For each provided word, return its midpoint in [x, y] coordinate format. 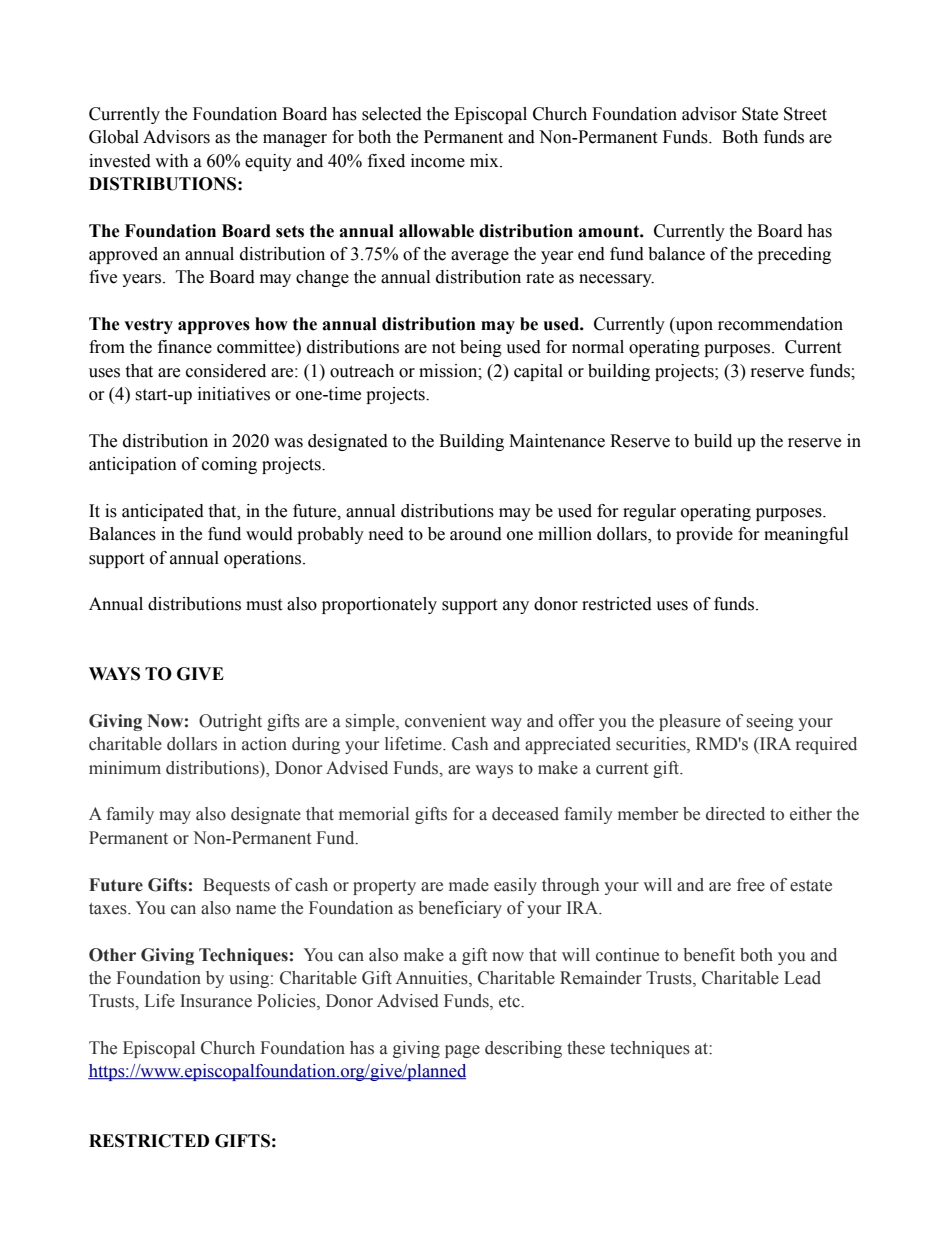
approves [214, 327]
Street [805, 114]
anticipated [163, 512]
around [476, 534]
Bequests [236, 886]
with [172, 161]
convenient [445, 721]
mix [485, 160]
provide [704, 535]
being [481, 348]
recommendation [780, 324]
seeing [770, 722]
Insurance [216, 1001]
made [469, 885]
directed [735, 814]
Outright [230, 722]
